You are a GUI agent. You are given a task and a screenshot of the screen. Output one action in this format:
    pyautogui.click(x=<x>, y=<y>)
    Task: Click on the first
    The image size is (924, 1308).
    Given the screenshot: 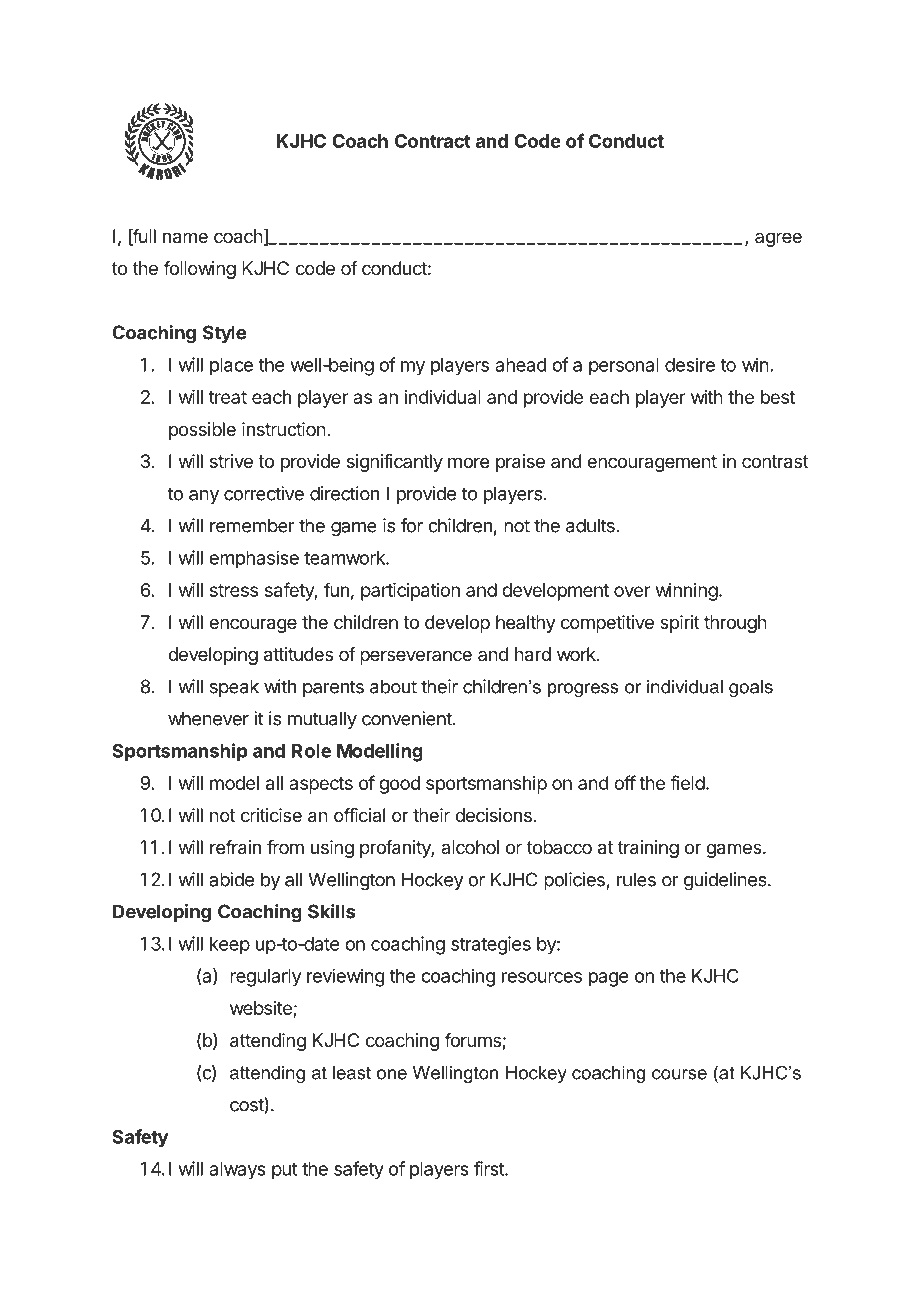 What is the action you would take?
    pyautogui.click(x=490, y=1168)
